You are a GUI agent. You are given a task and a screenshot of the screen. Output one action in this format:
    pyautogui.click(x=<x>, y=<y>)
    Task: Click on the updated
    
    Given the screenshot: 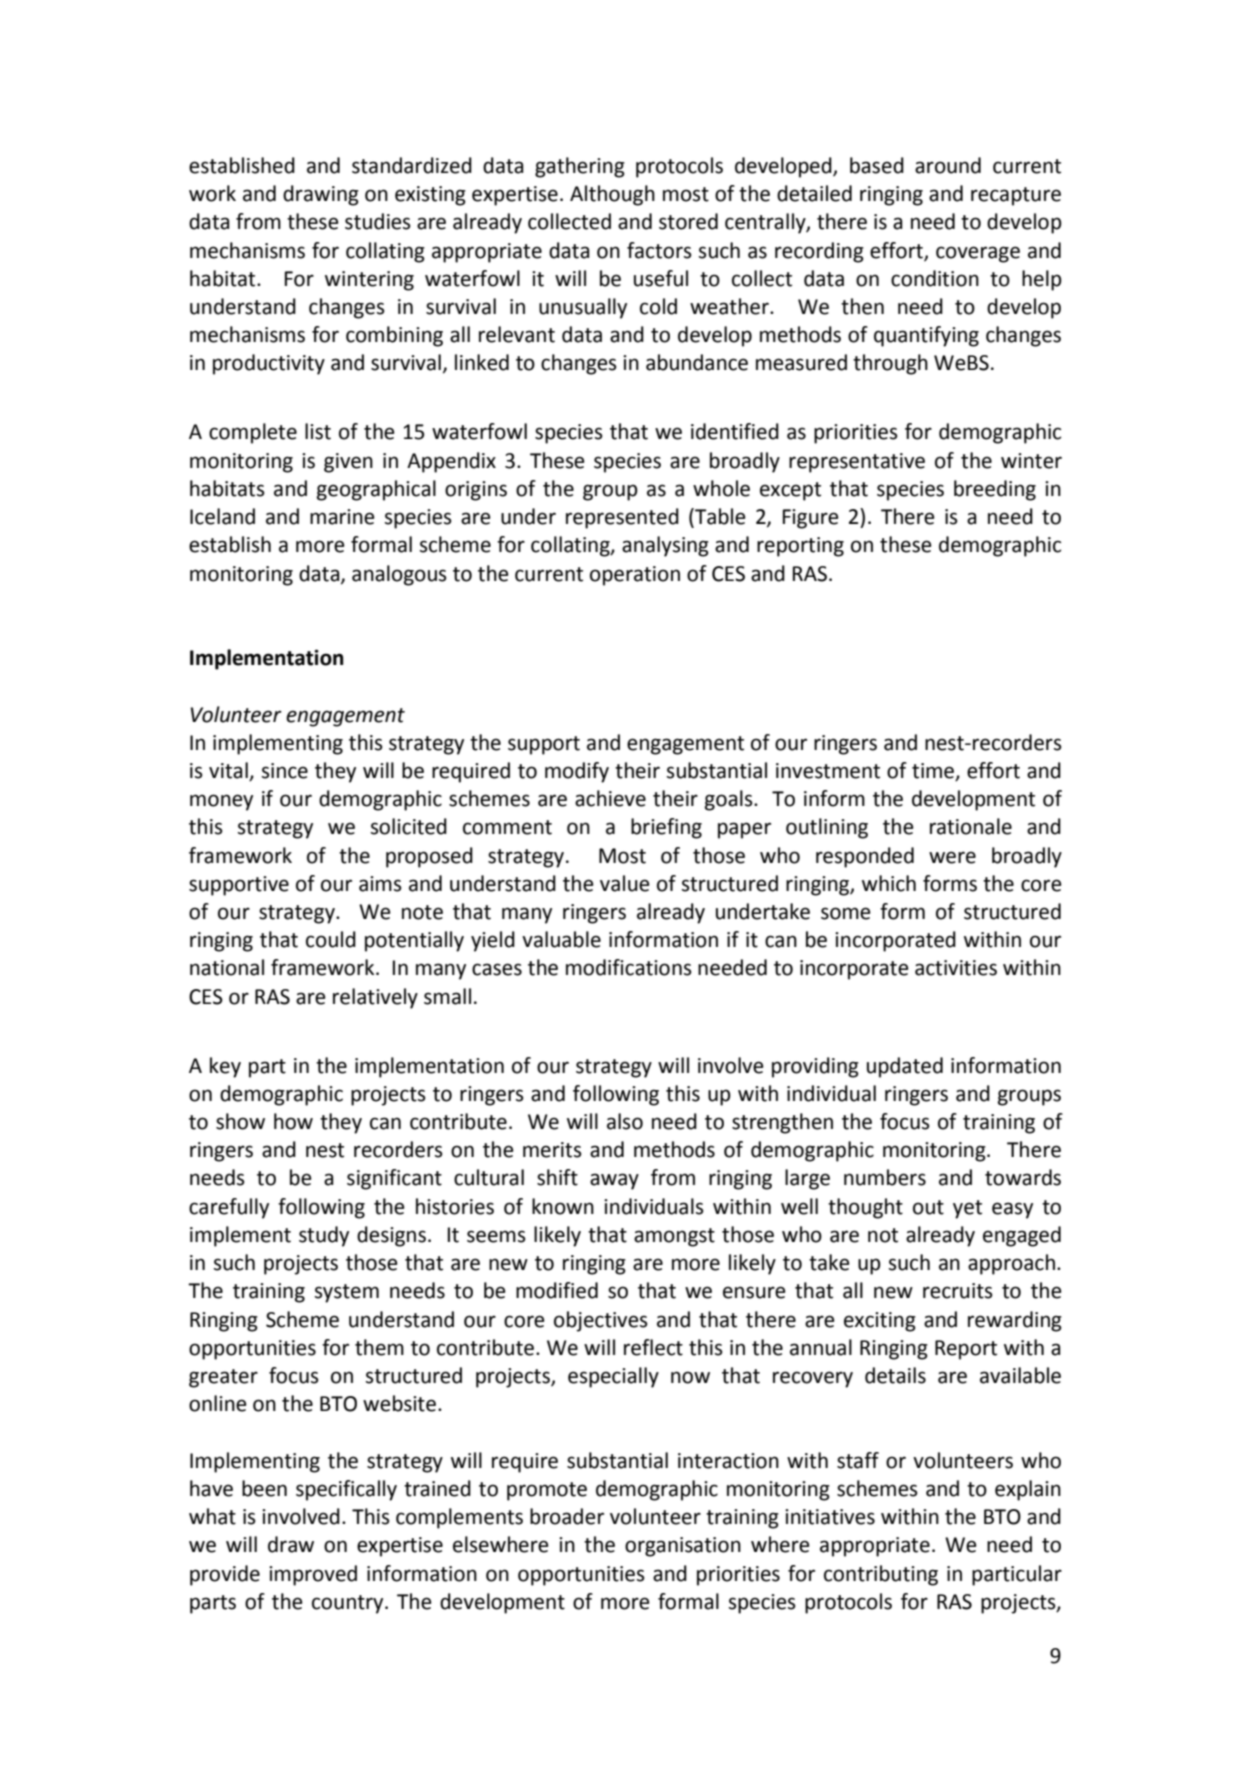 What is the action you would take?
    pyautogui.click(x=905, y=1067)
